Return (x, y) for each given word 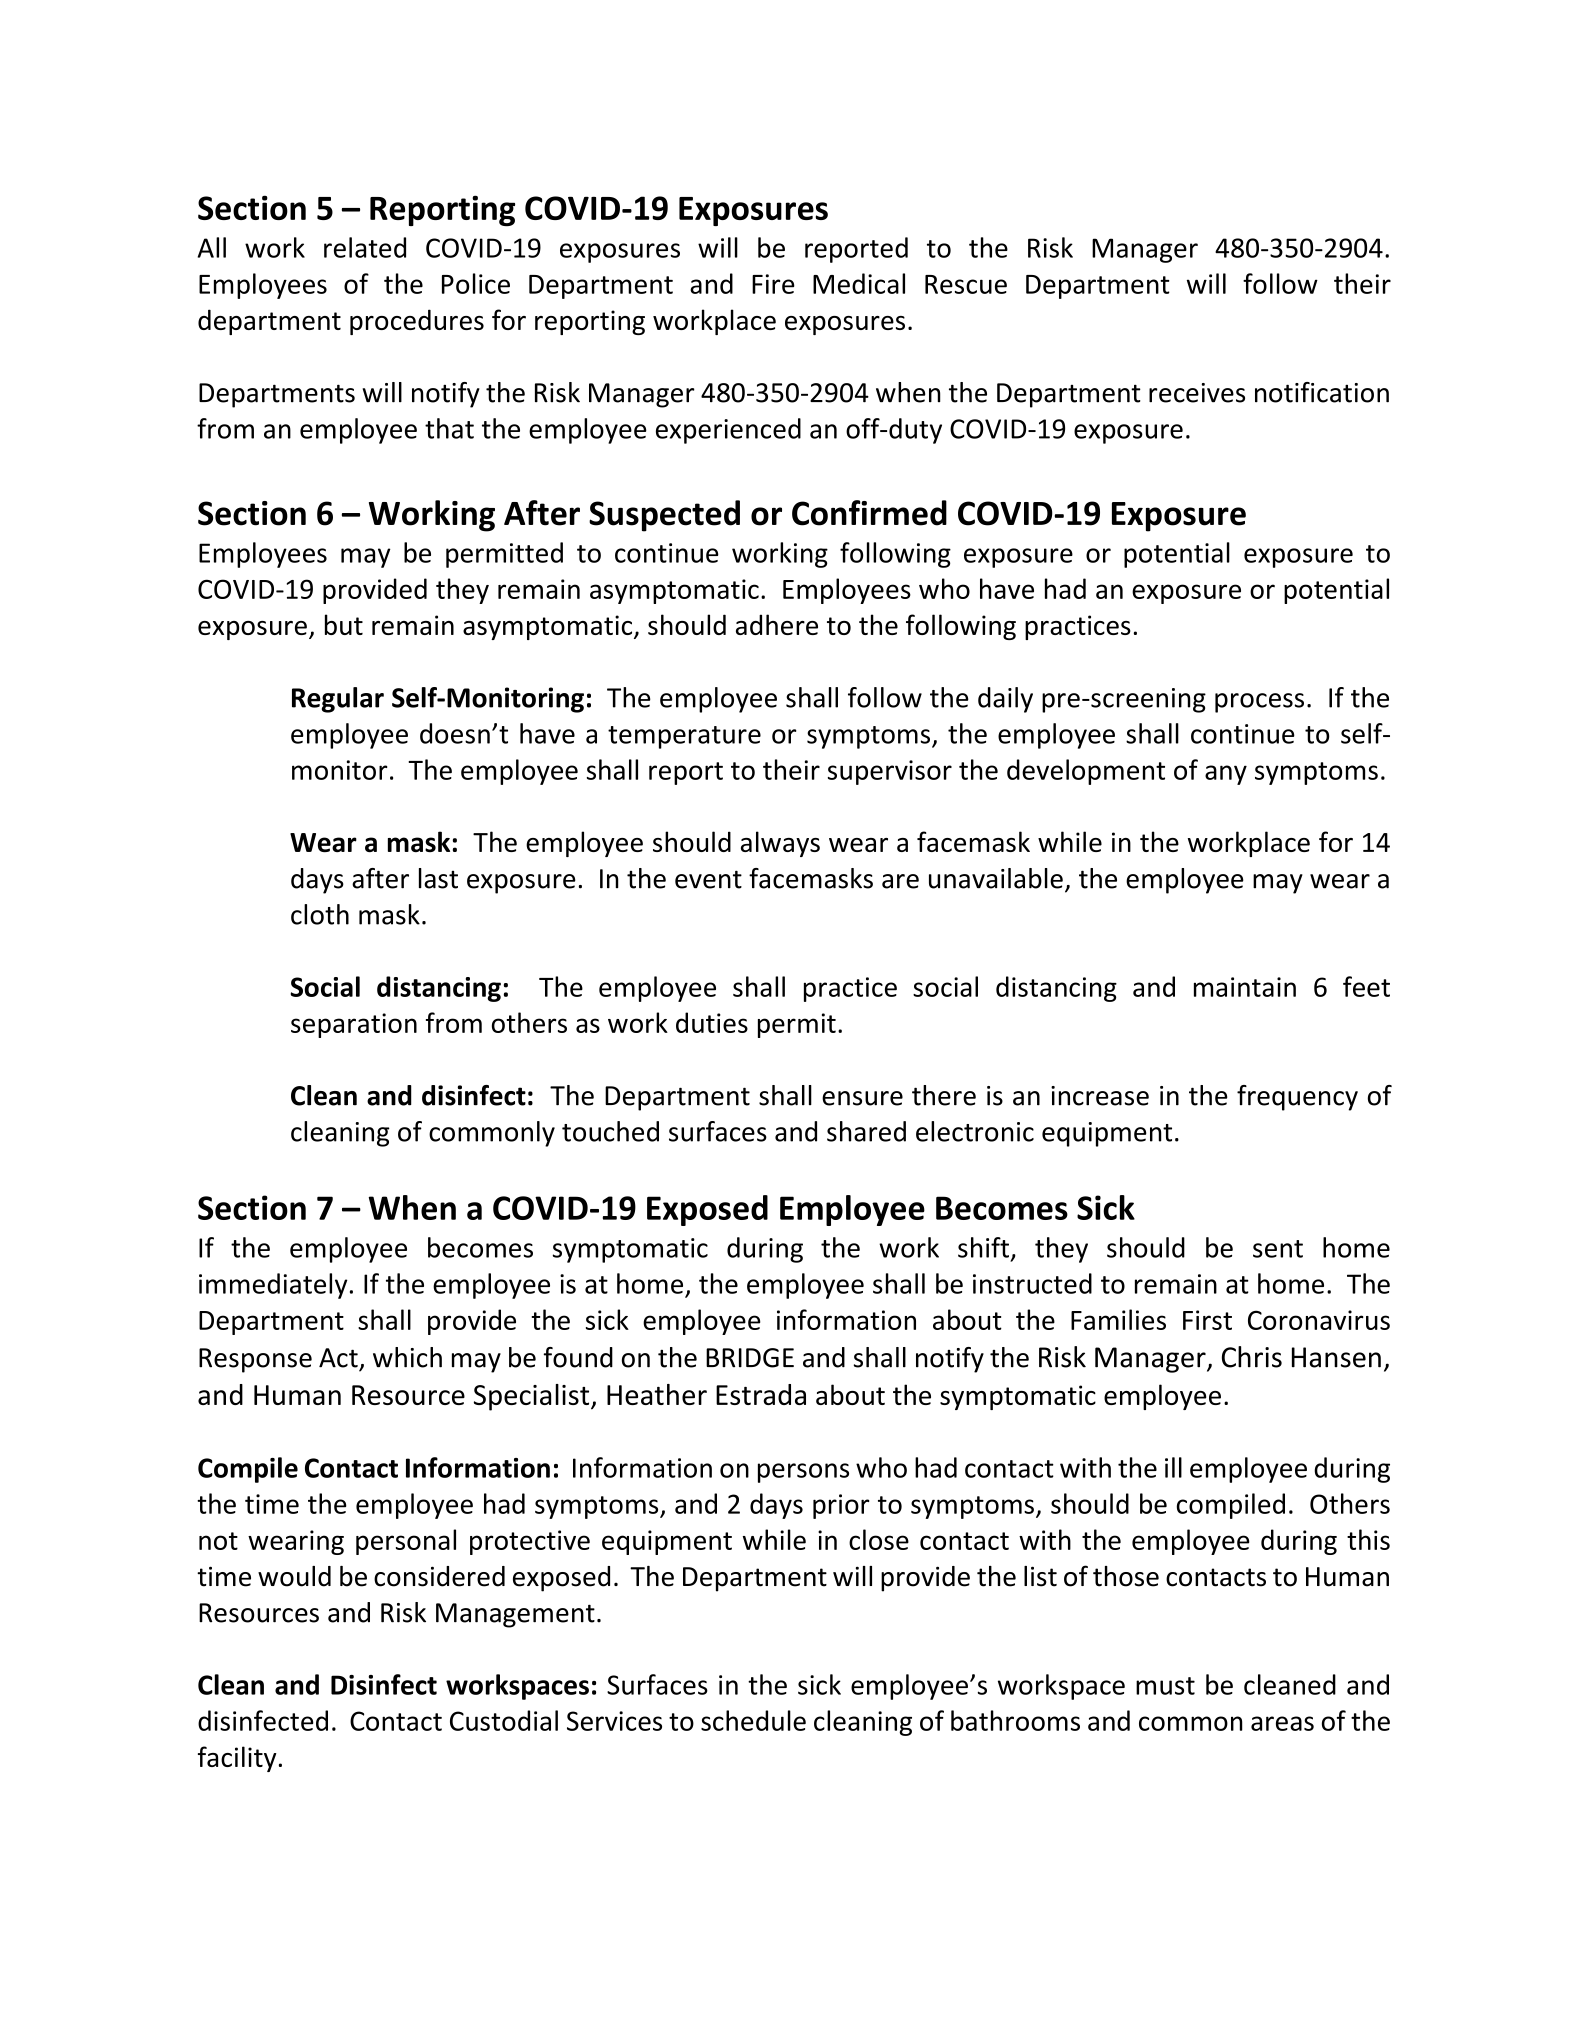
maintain (1245, 987)
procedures (417, 322)
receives (1197, 393)
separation (354, 1025)
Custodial (504, 1720)
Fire (773, 284)
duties (712, 1022)
